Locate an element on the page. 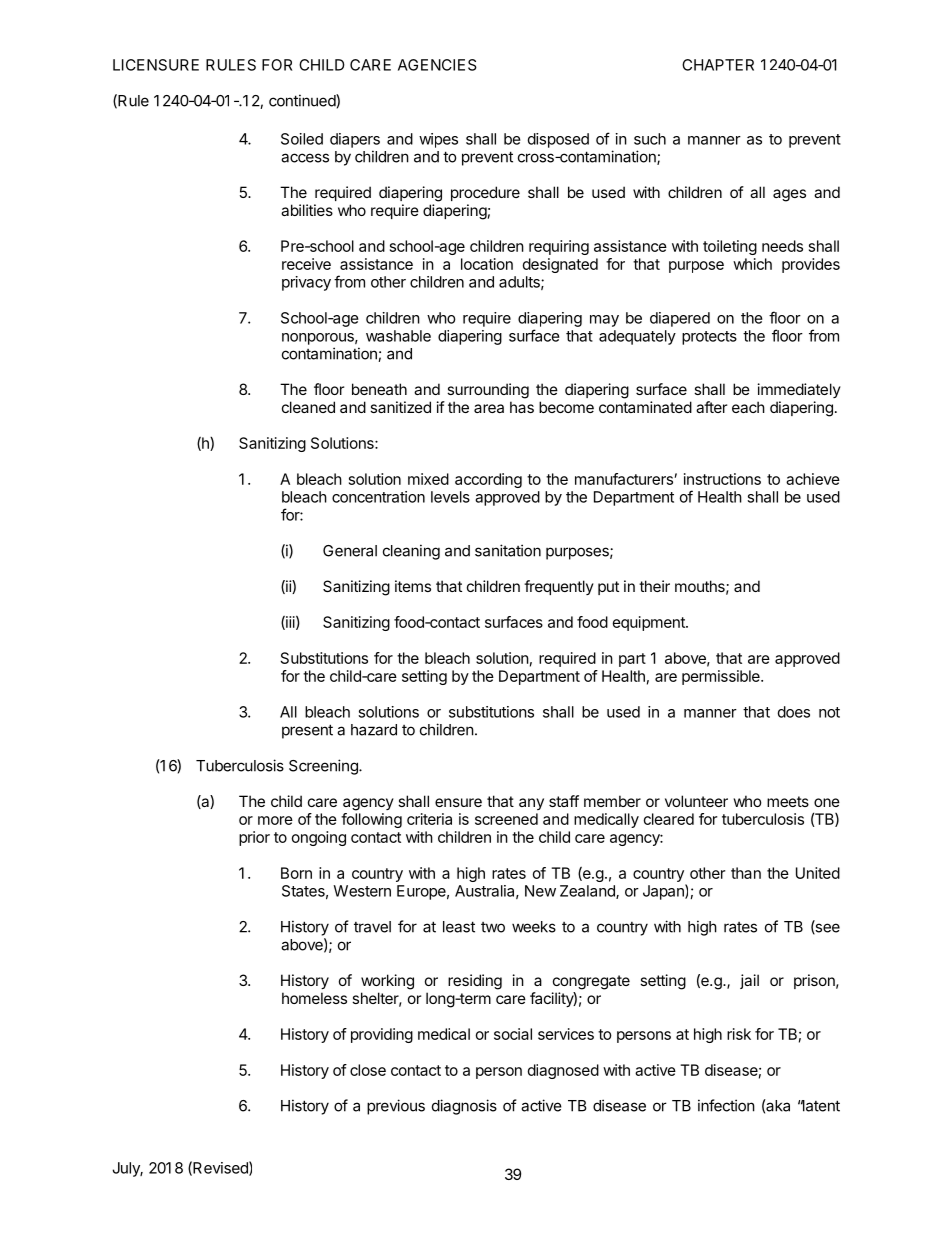  any is located at coordinates (531, 804).
